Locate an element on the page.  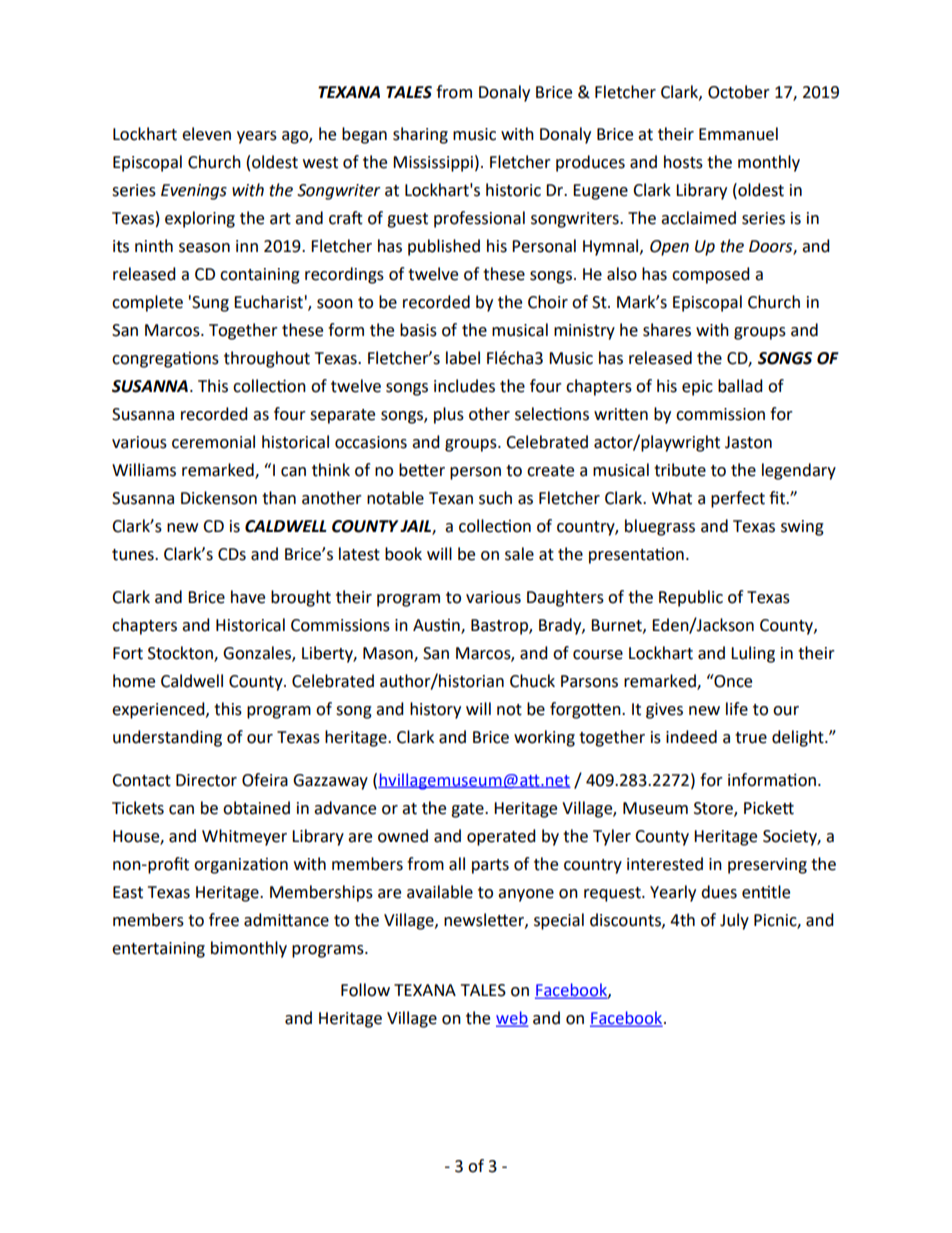
entertaining is located at coordinates (158, 950).
